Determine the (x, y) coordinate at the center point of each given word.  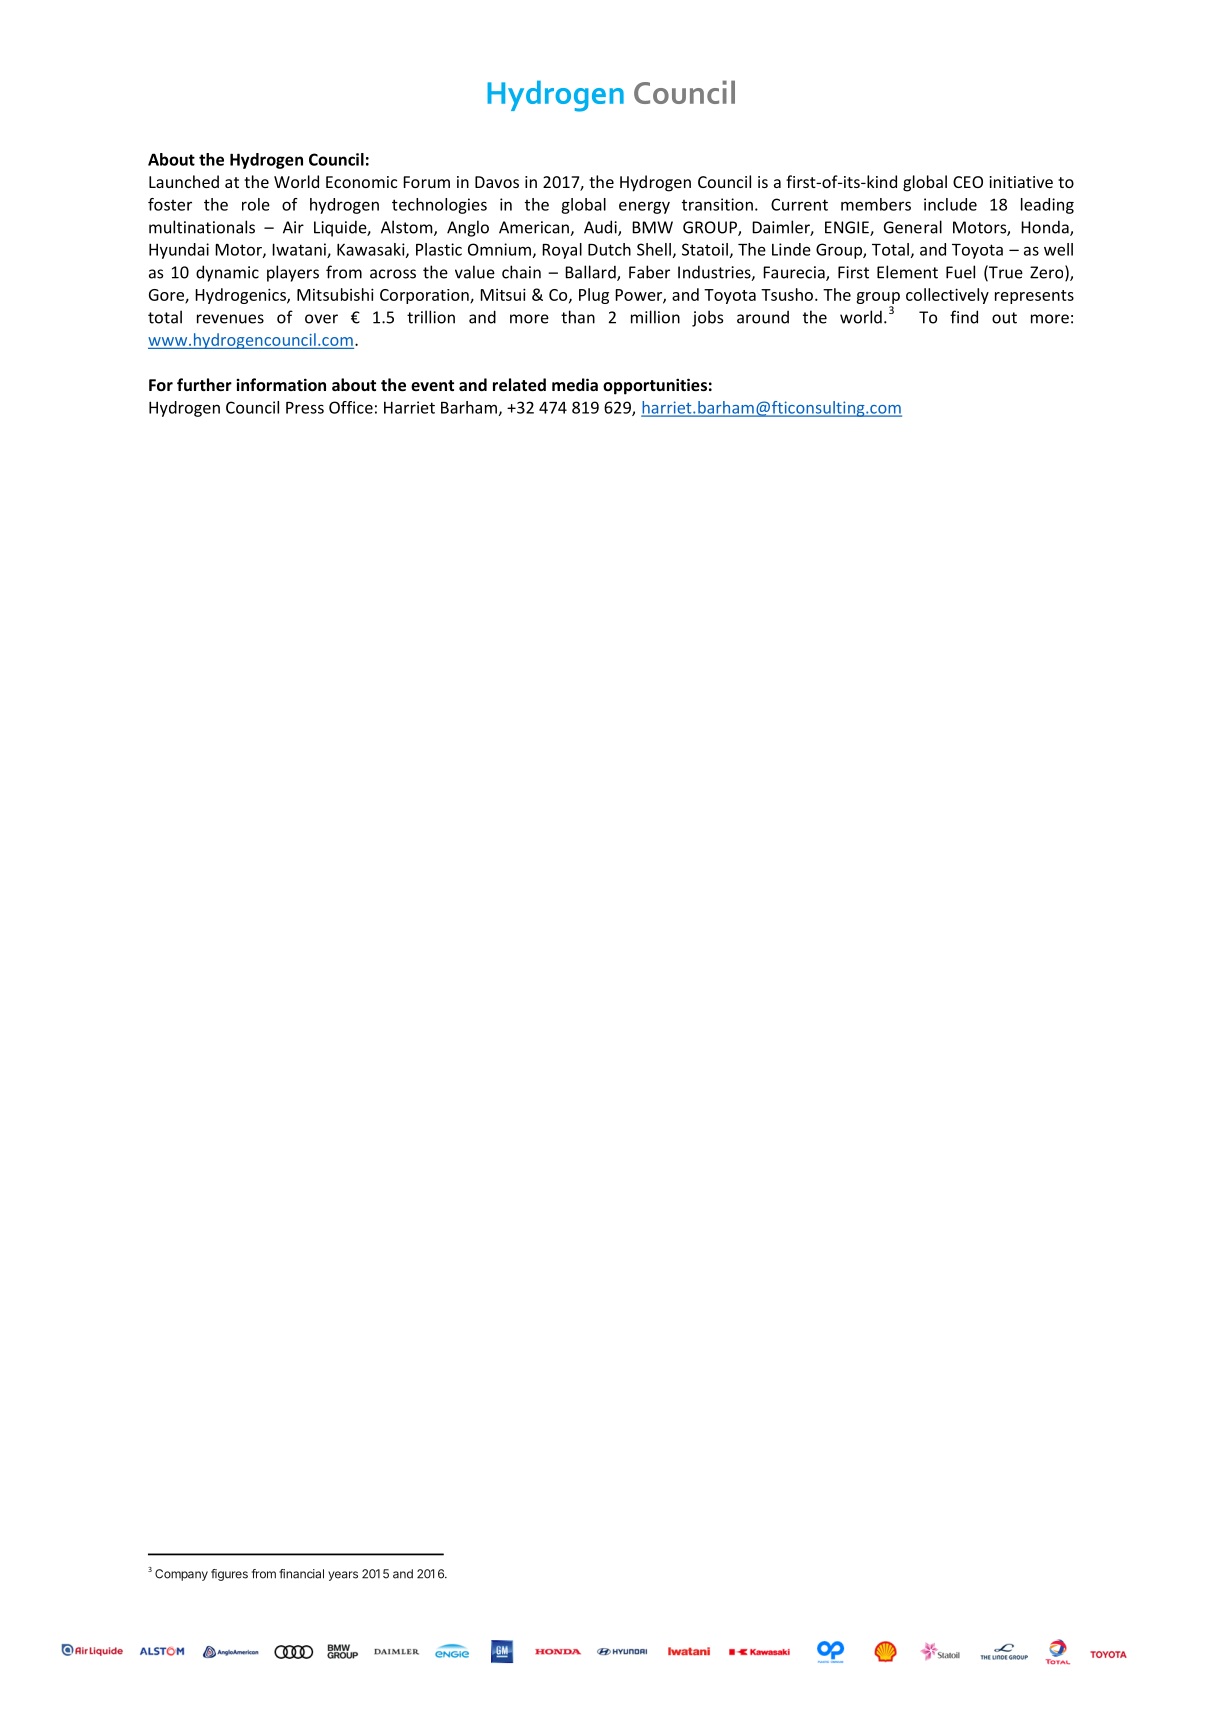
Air (293, 227)
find (964, 317)
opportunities (655, 386)
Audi (601, 228)
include (950, 204)
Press (305, 408)
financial (301, 1574)
